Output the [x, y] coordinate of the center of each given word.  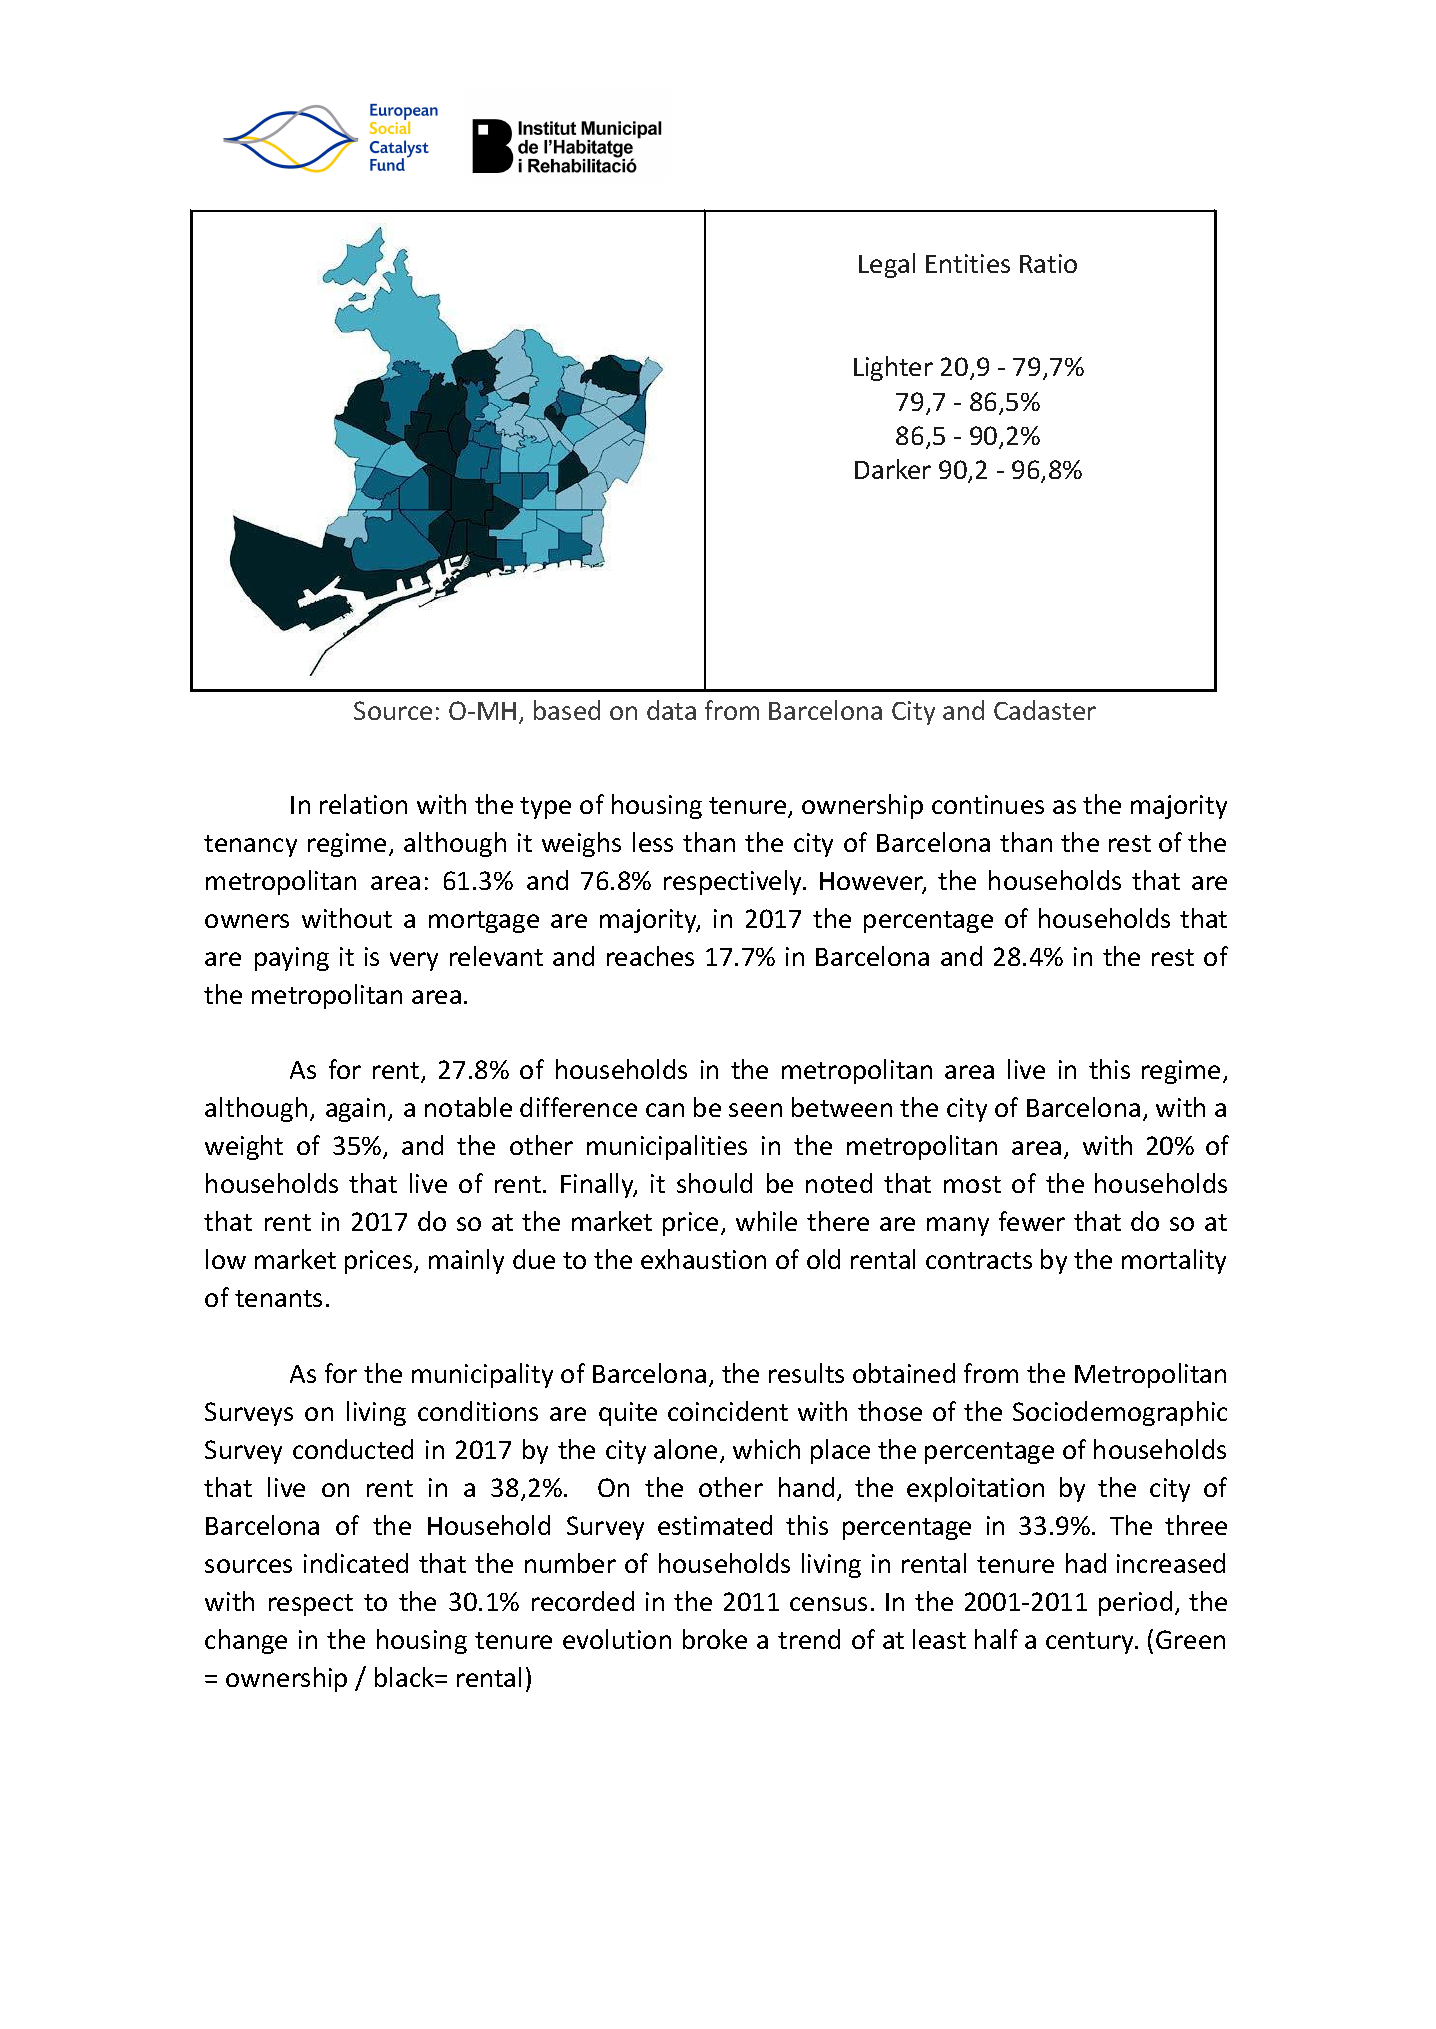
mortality [1174, 1261]
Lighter [893, 368]
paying [292, 959]
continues [988, 804]
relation [363, 804]
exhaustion [703, 1259]
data [671, 710]
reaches [650, 956]
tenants [278, 1298]
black [405, 1677]
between [842, 1107]
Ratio [1048, 263]
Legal [887, 265]
